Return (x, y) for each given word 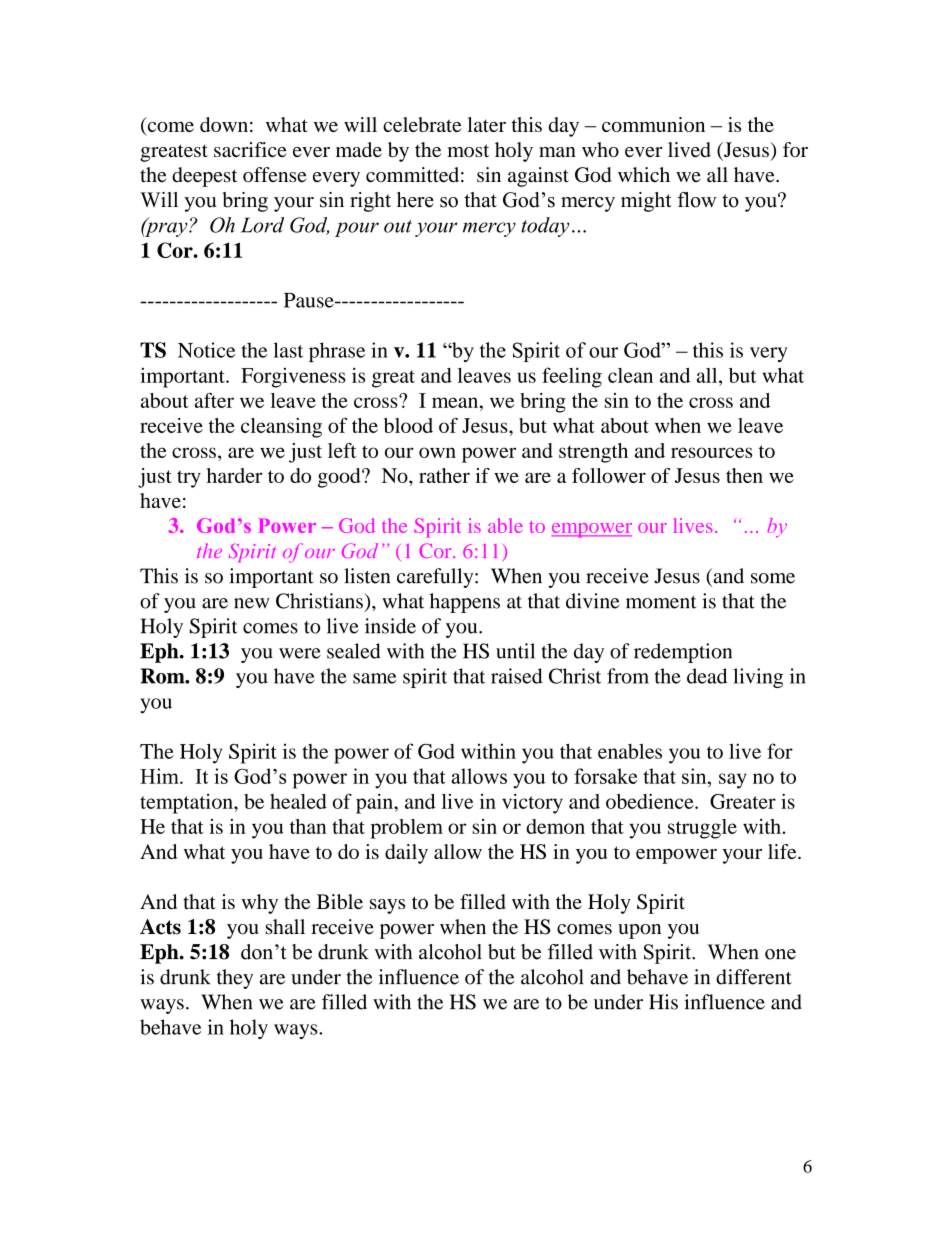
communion (653, 124)
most (468, 150)
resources (711, 452)
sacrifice (250, 149)
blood (408, 425)
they (235, 979)
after (214, 400)
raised (517, 676)
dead (707, 676)
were (300, 653)
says (387, 906)
